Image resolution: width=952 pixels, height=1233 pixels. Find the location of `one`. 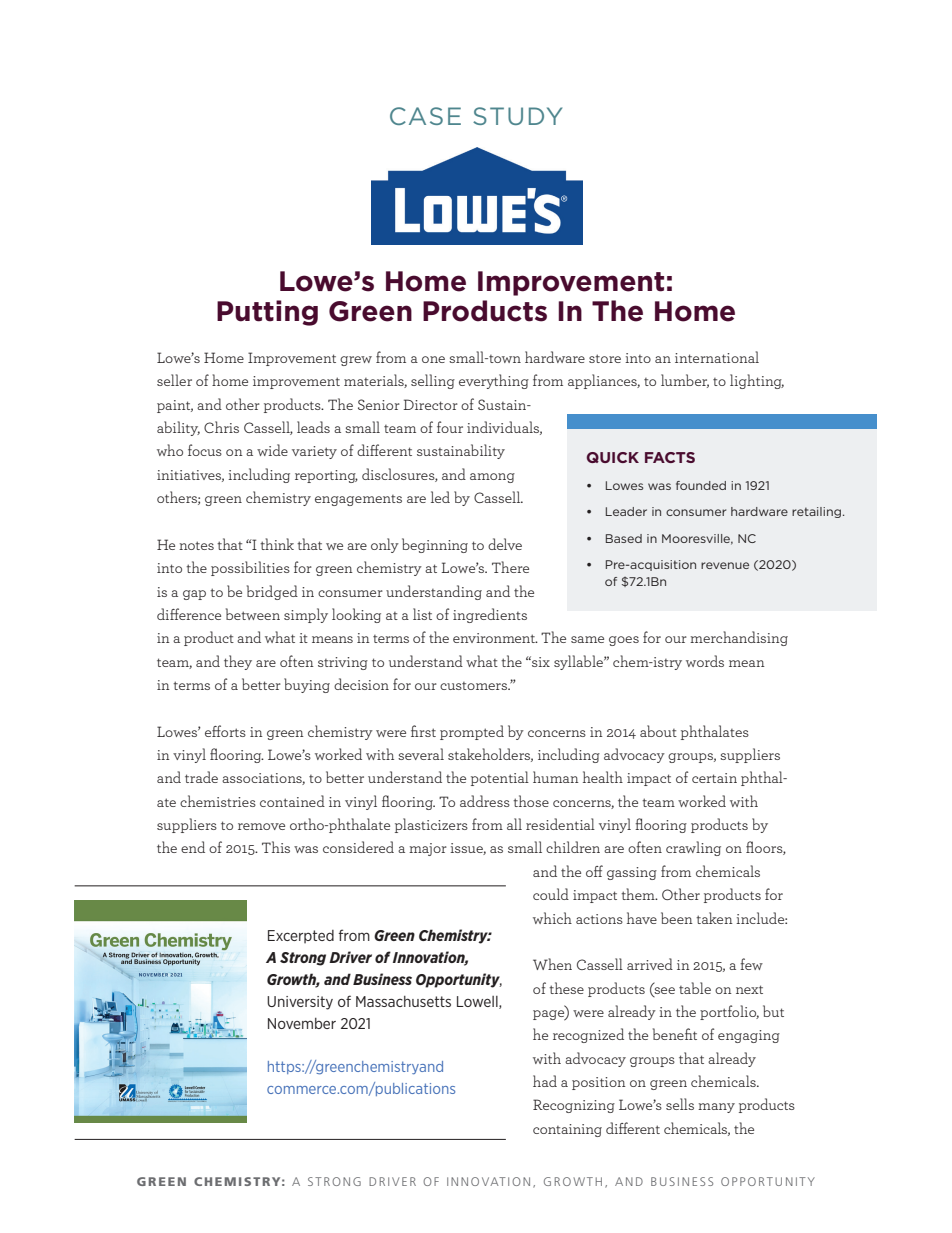

one is located at coordinates (433, 359).
